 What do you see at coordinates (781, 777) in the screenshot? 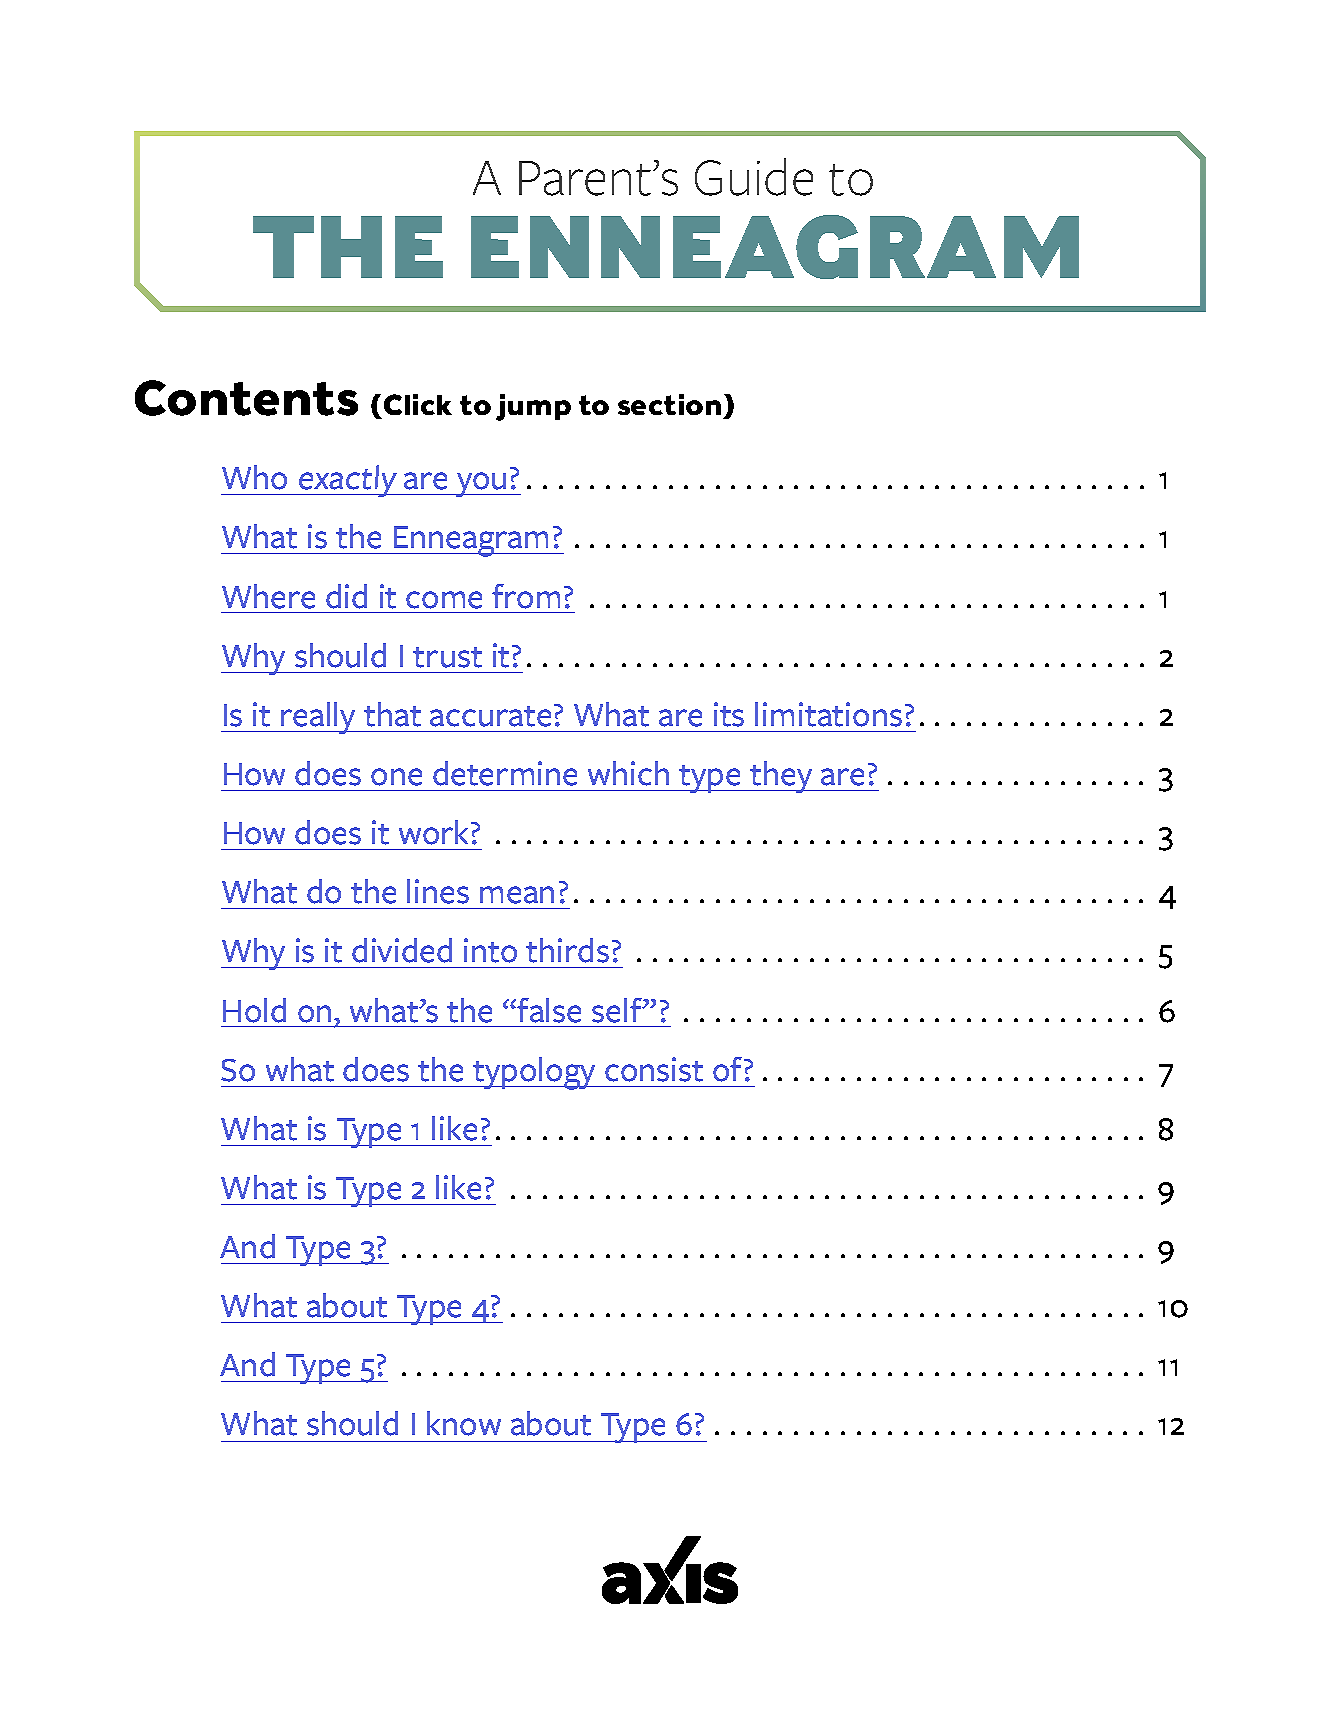
I see `they` at bounding box center [781, 777].
